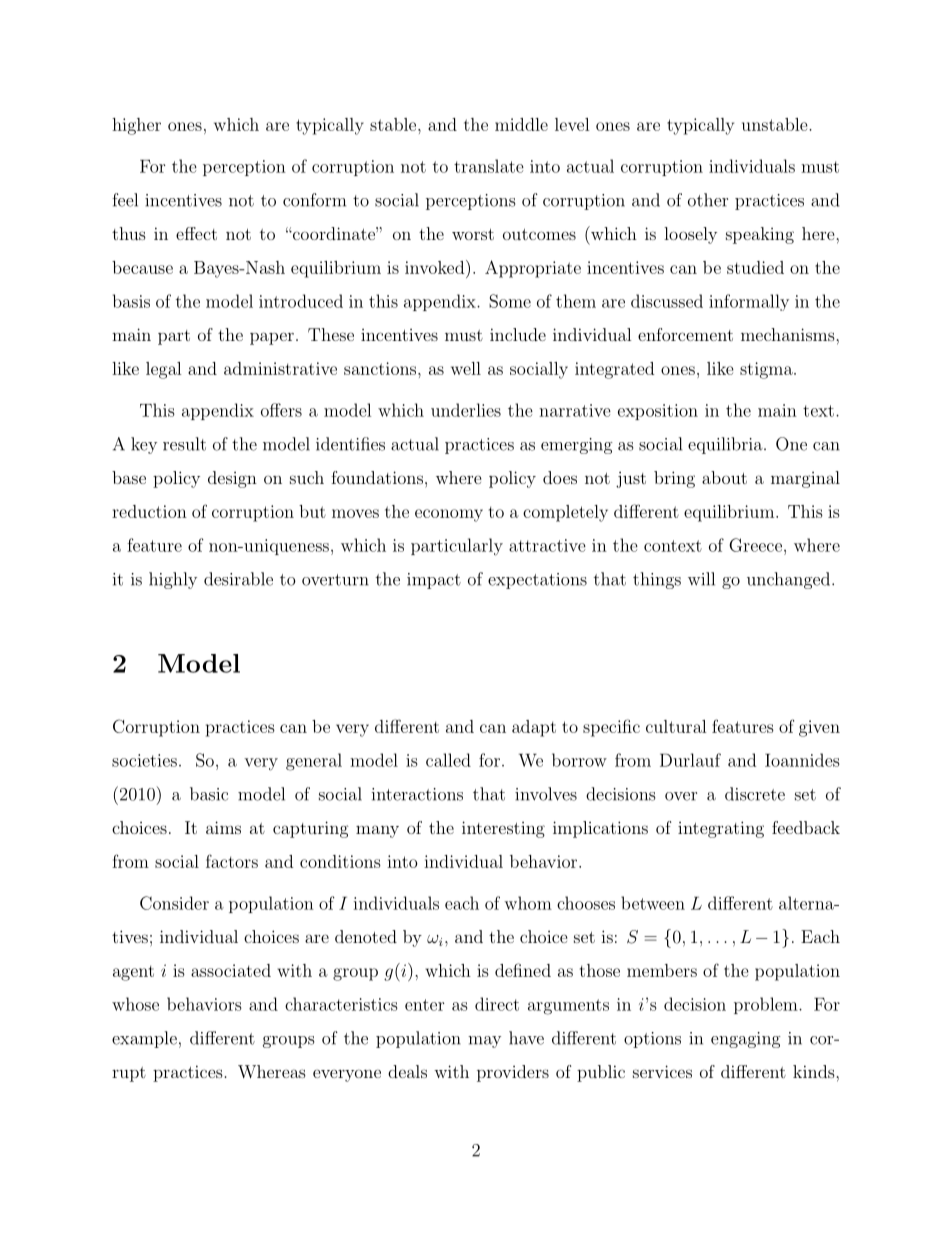 Image resolution: width=952 pixels, height=1233 pixels. Describe the element at coordinates (746, 1040) in the screenshot. I see `engaging` at that location.
